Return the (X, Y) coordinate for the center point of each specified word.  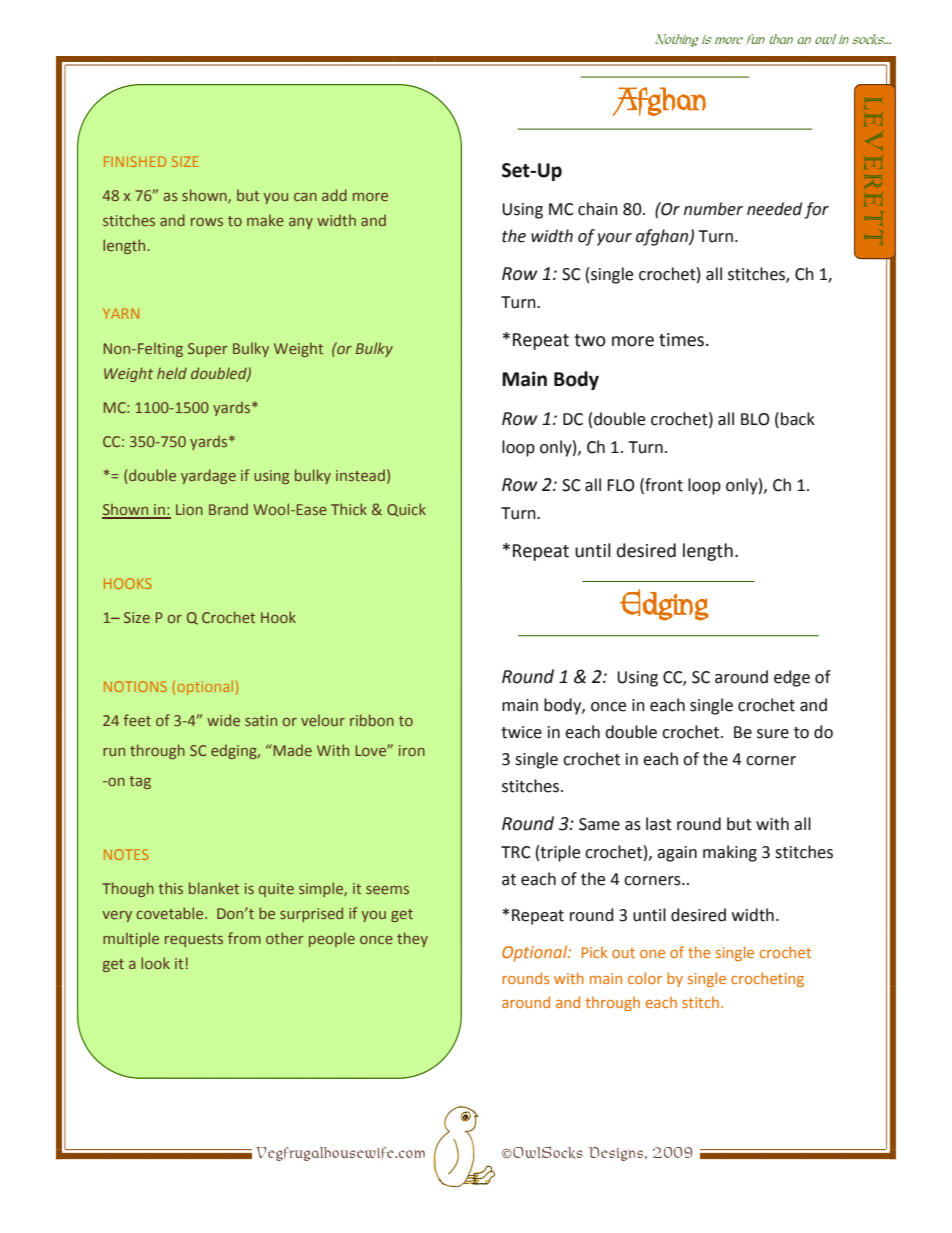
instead (360, 475)
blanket (214, 888)
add (334, 195)
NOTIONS (135, 686)
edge (792, 678)
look (155, 963)
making (730, 853)
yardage (208, 476)
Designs (615, 1154)
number (713, 209)
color (645, 978)
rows (207, 222)
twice (521, 732)
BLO (755, 419)
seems (387, 890)
